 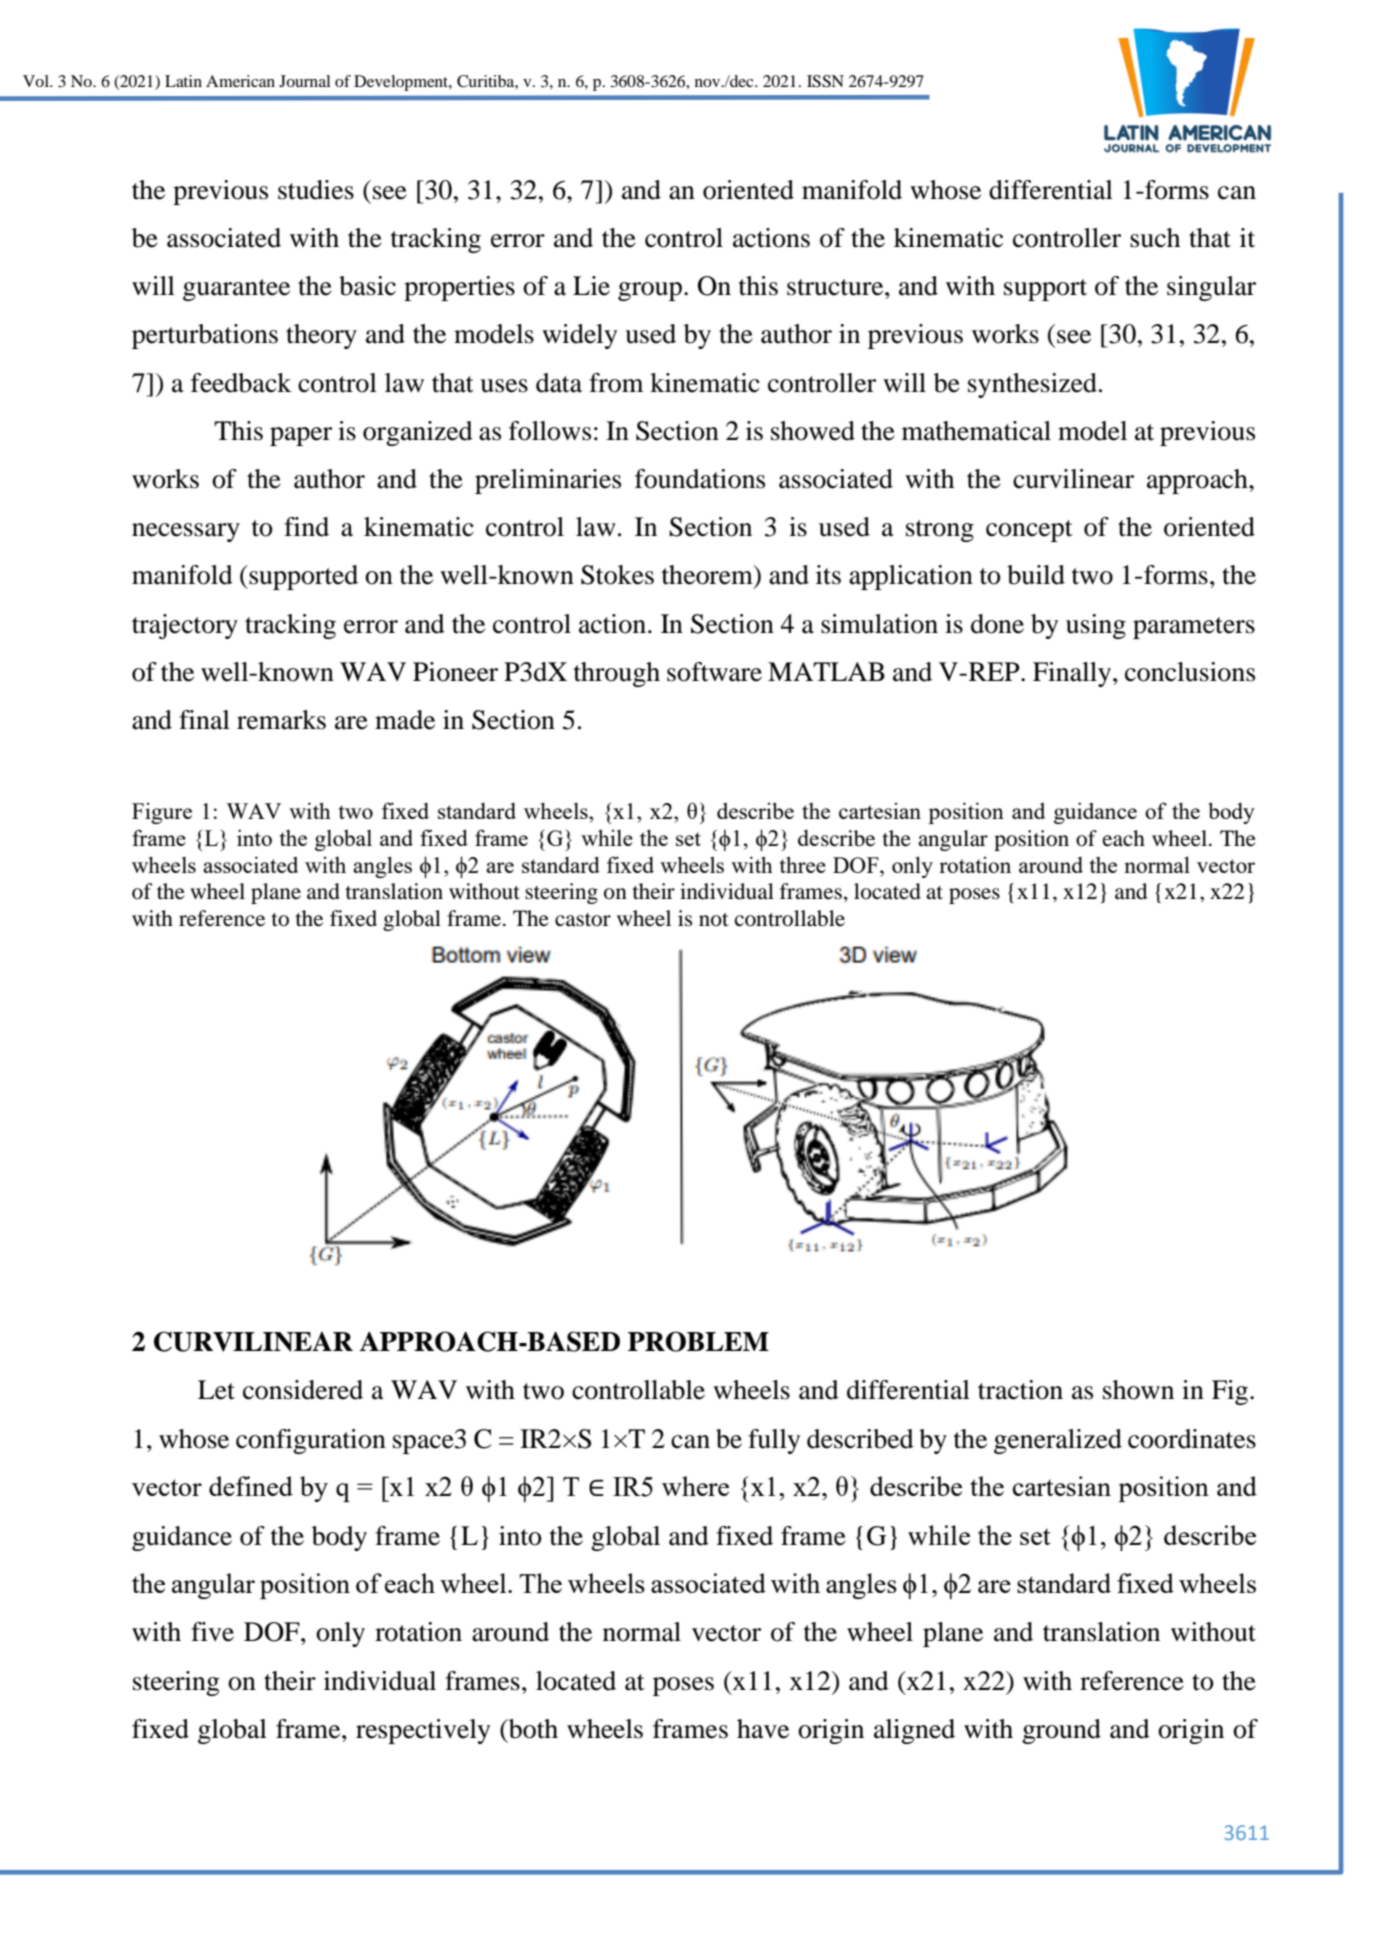 I want to click on three, so click(x=803, y=864).
